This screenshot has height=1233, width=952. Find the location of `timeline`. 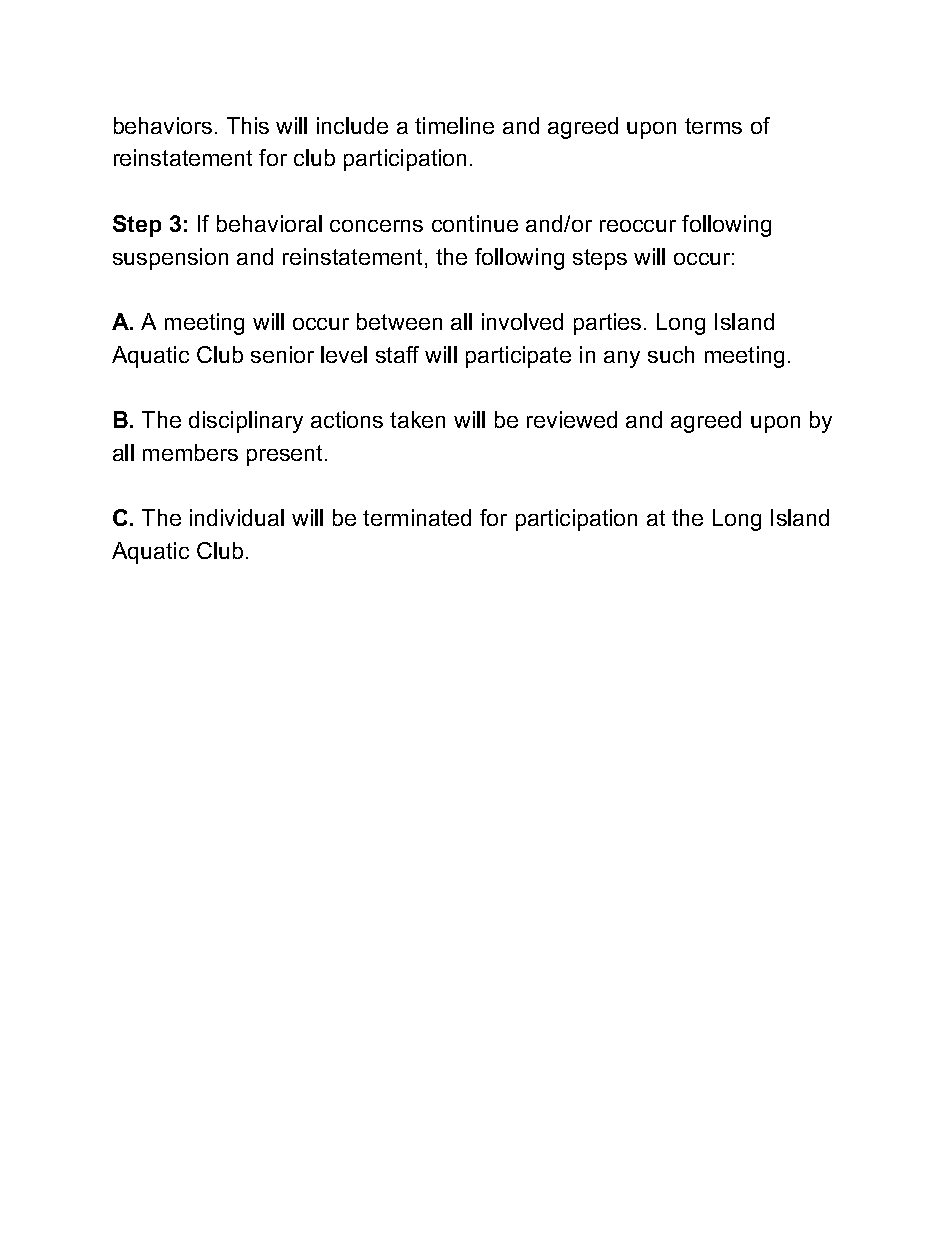

timeline is located at coordinates (454, 125).
